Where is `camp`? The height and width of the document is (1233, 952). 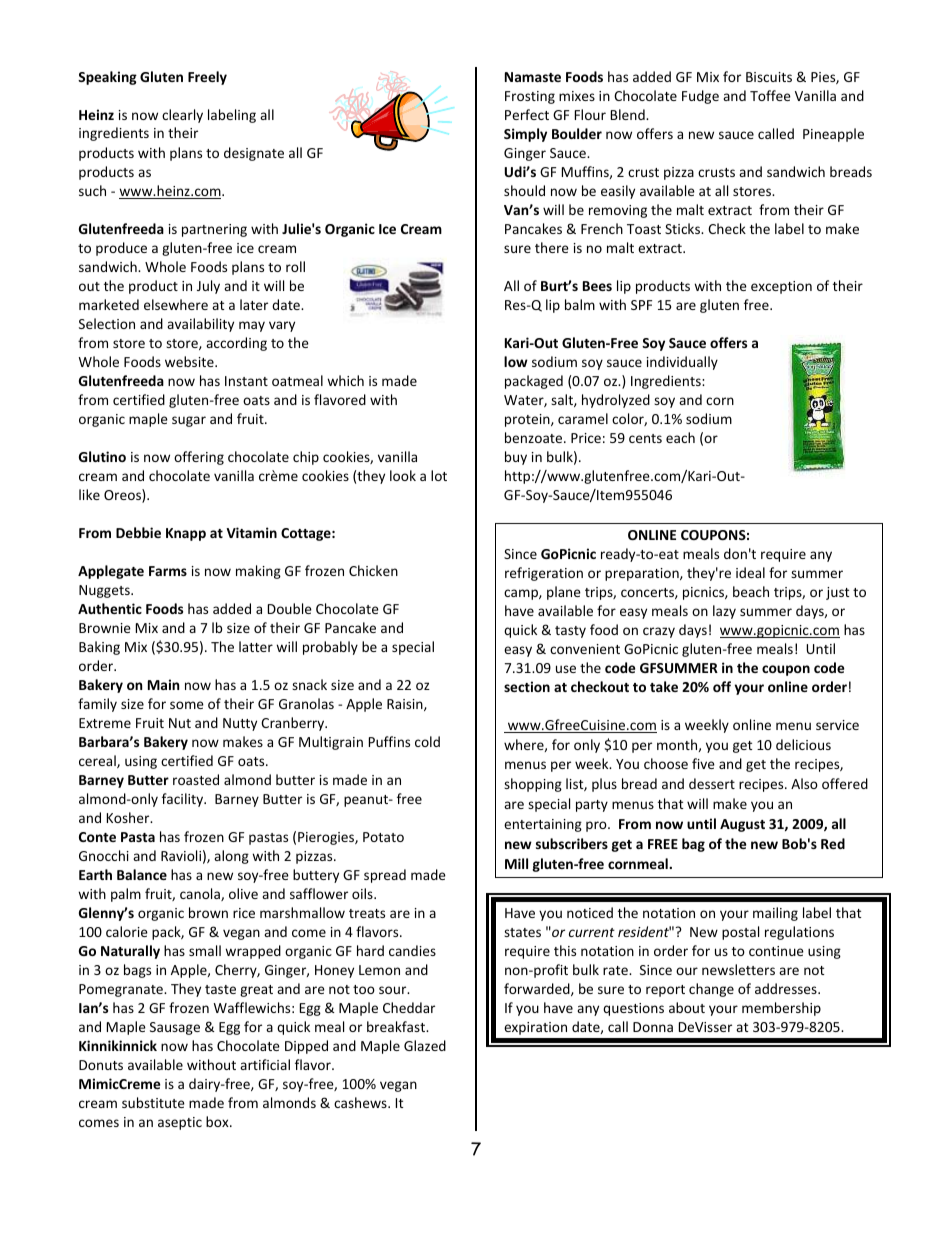
camp is located at coordinates (522, 594).
